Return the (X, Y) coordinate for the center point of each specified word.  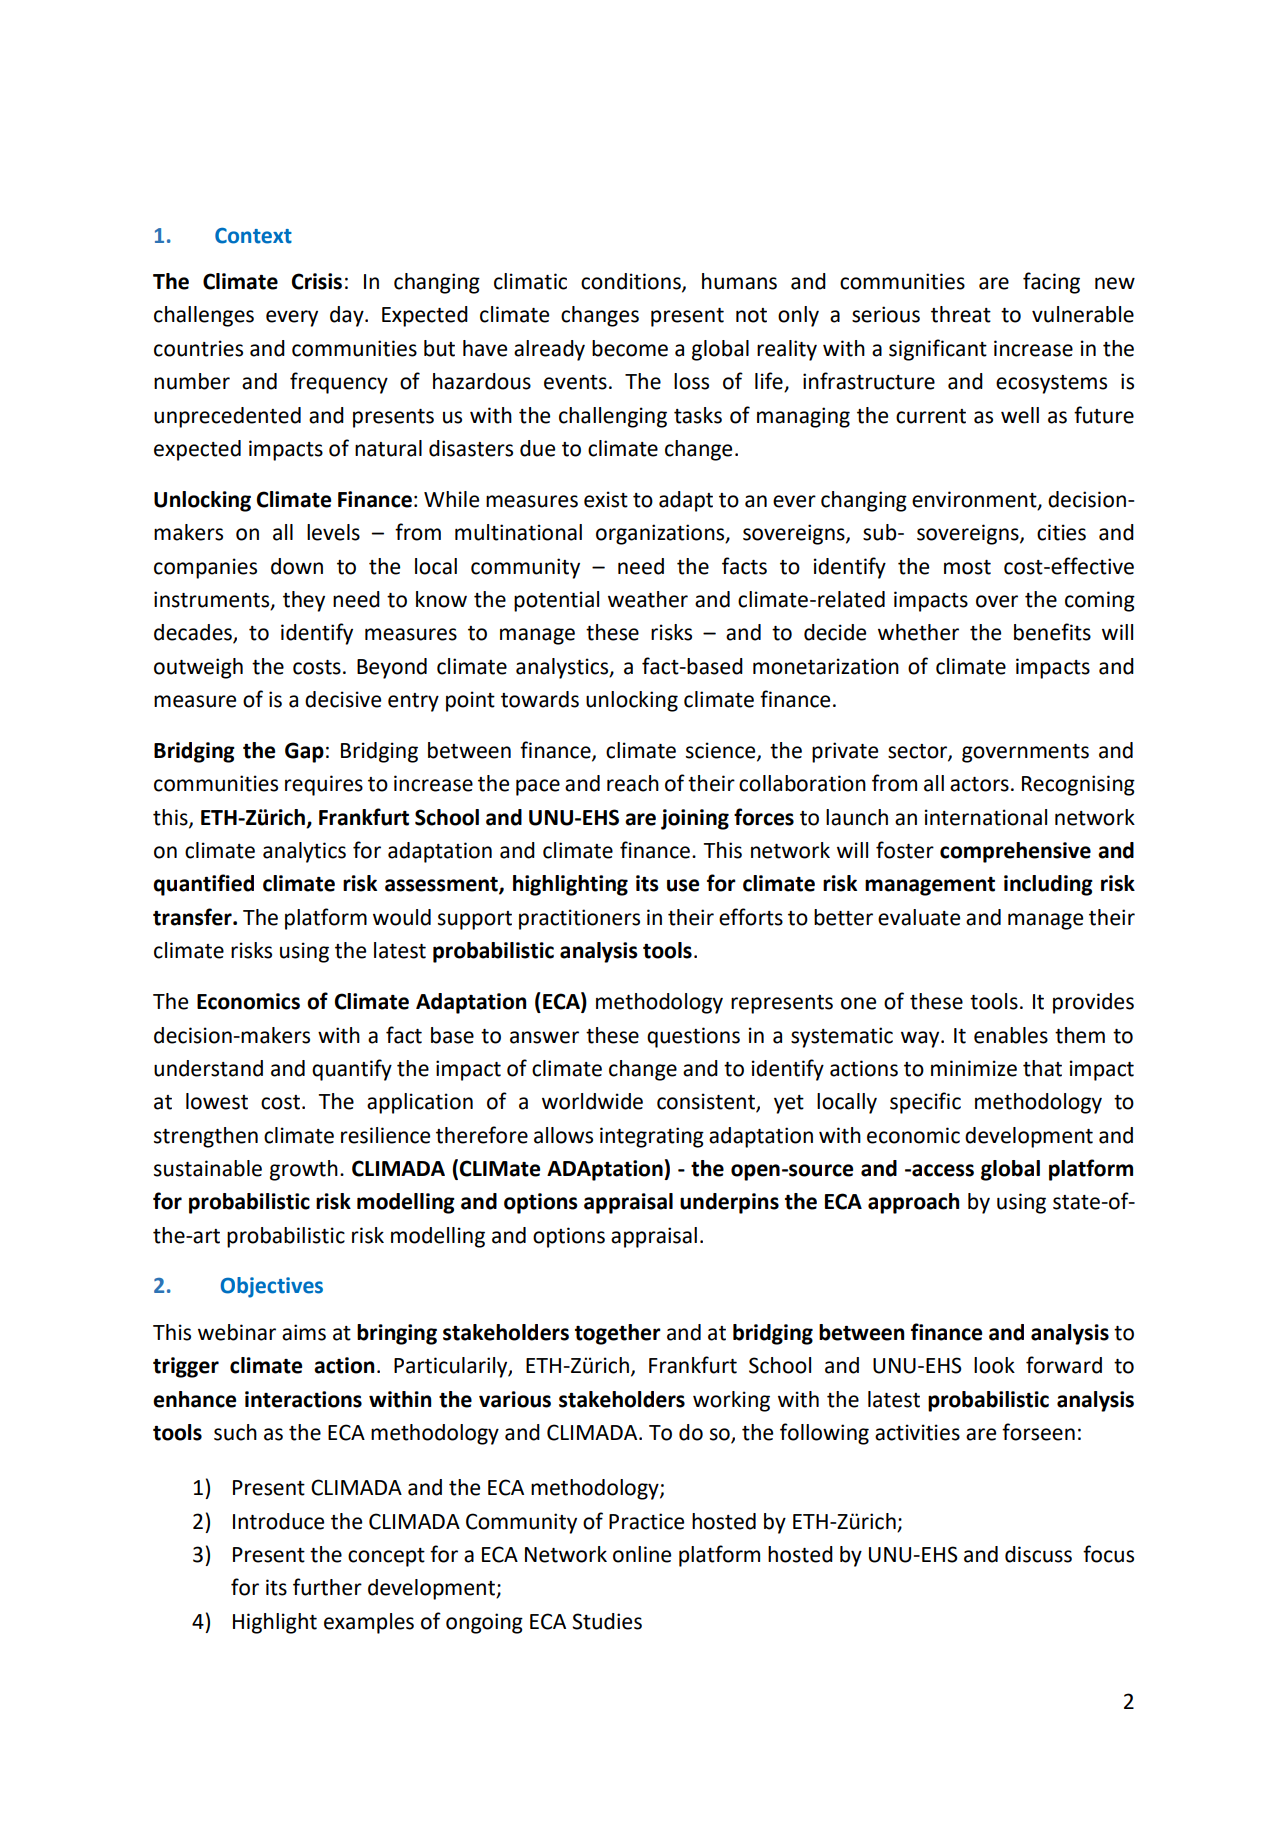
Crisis (317, 281)
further (327, 1587)
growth (304, 1170)
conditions (632, 282)
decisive (343, 699)
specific (925, 1103)
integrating (652, 1137)
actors (979, 784)
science (722, 751)
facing (1051, 283)
